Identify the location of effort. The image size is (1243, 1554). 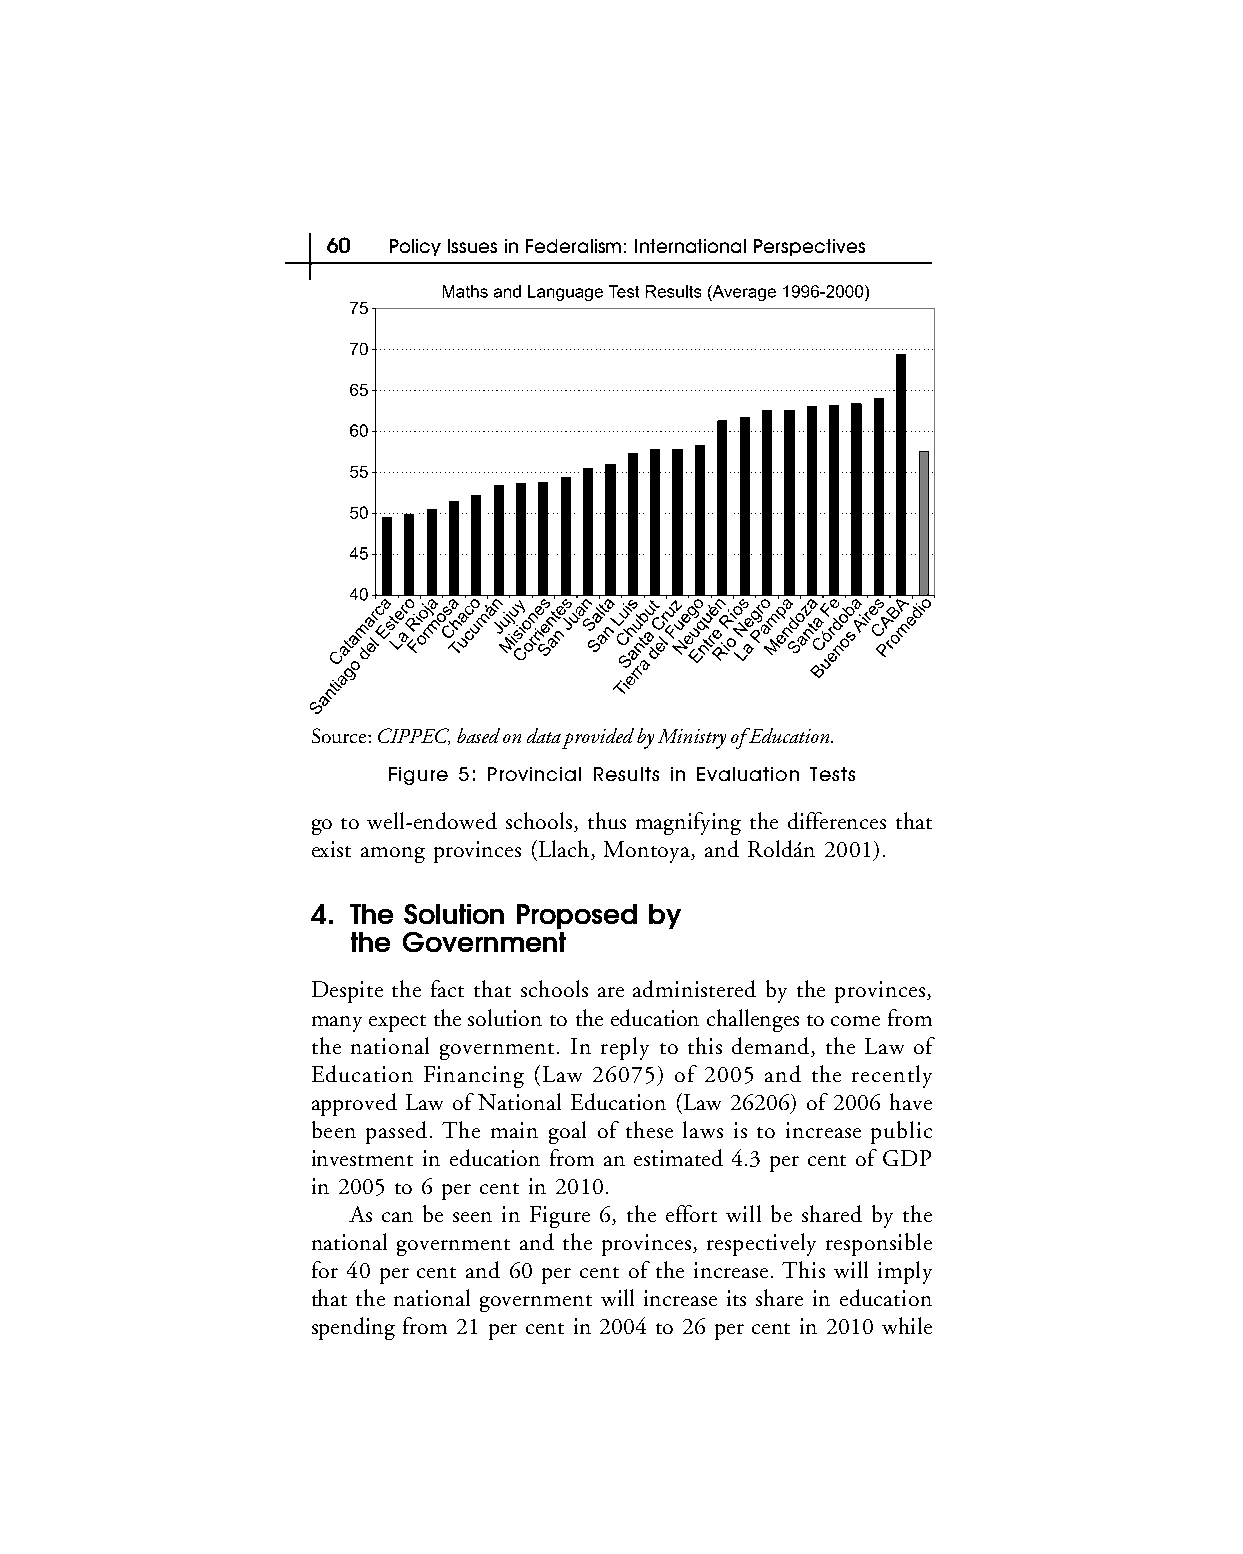
(691, 1213).
